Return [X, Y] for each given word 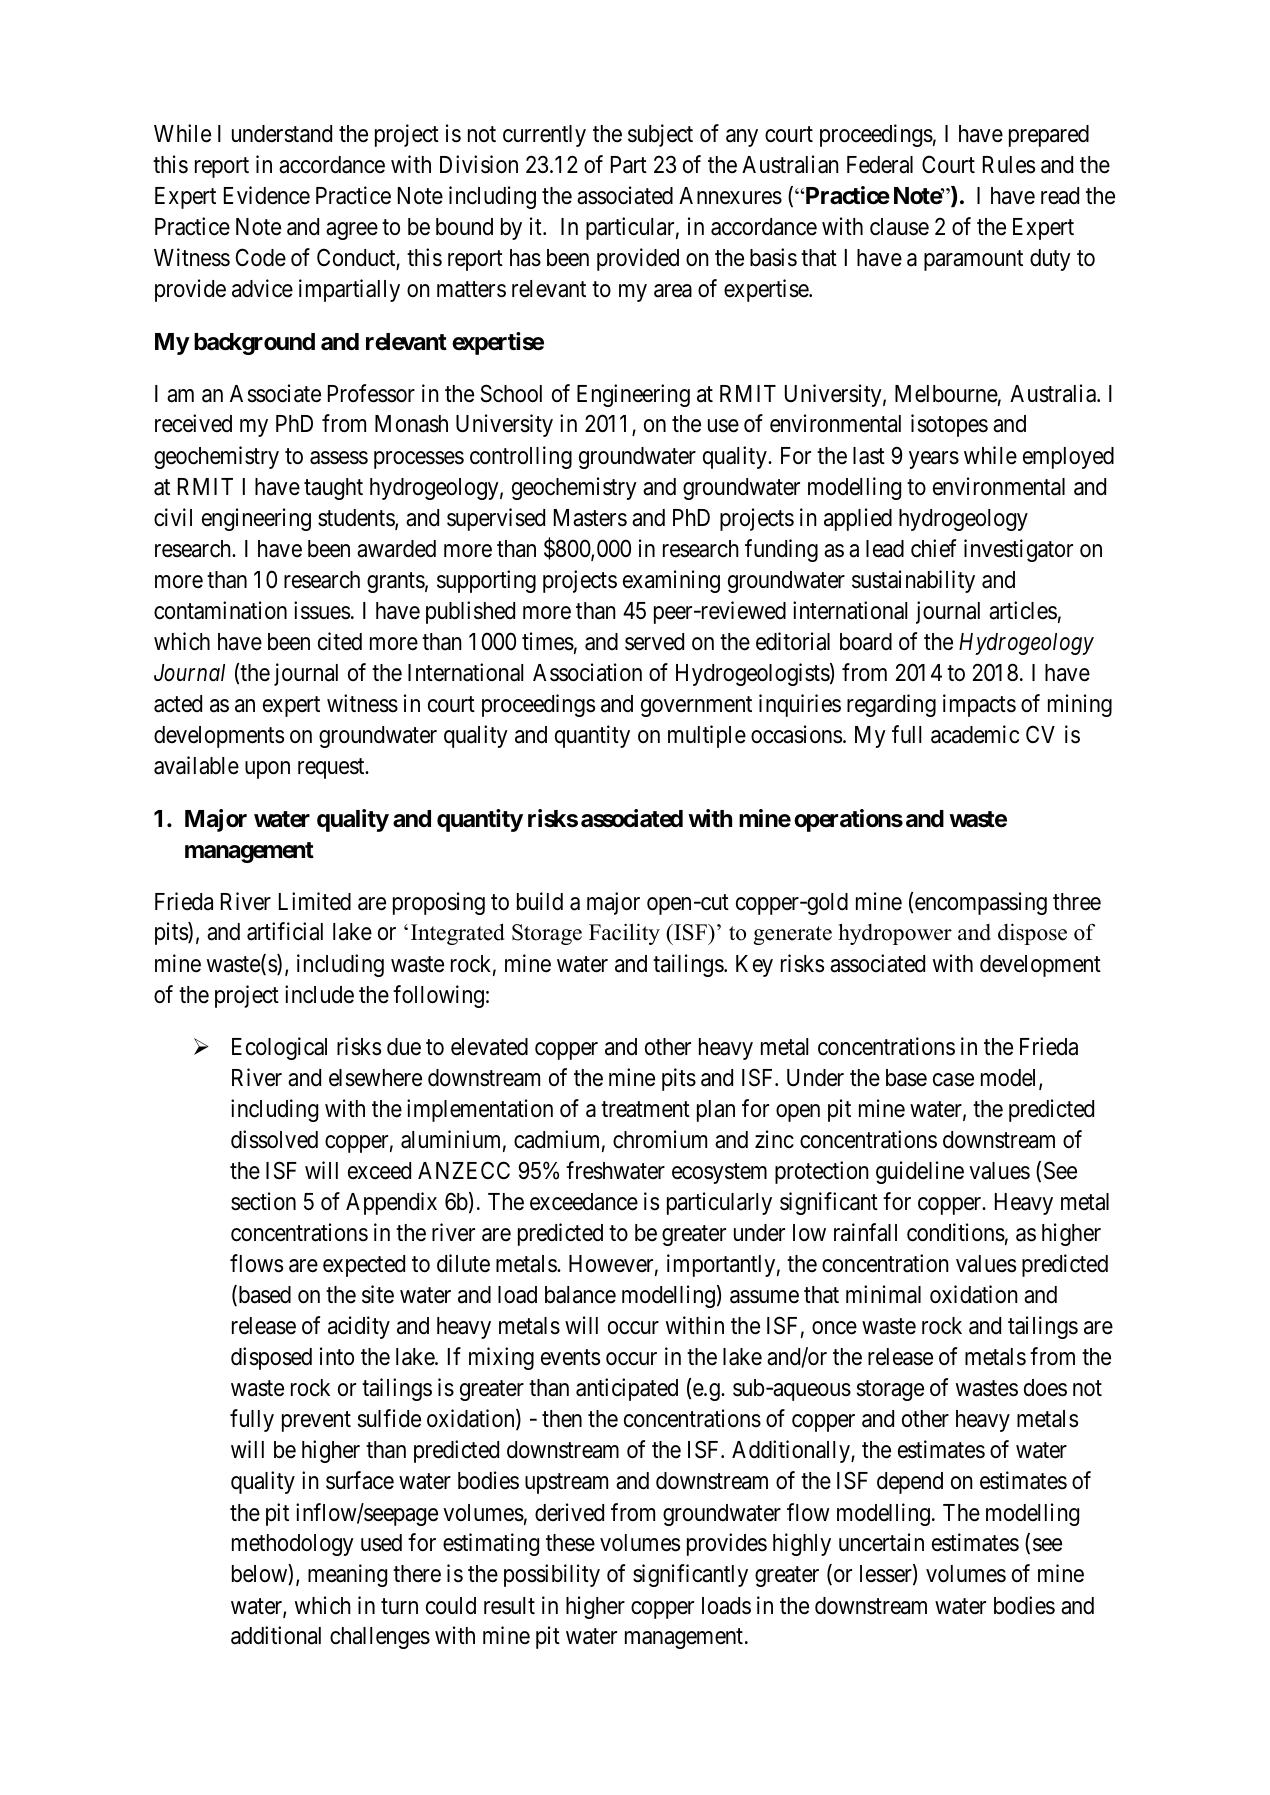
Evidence [267, 195]
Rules [1009, 165]
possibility [552, 1576]
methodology [293, 1545]
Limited [315, 901]
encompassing [981, 903]
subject [660, 135]
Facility [624, 934]
